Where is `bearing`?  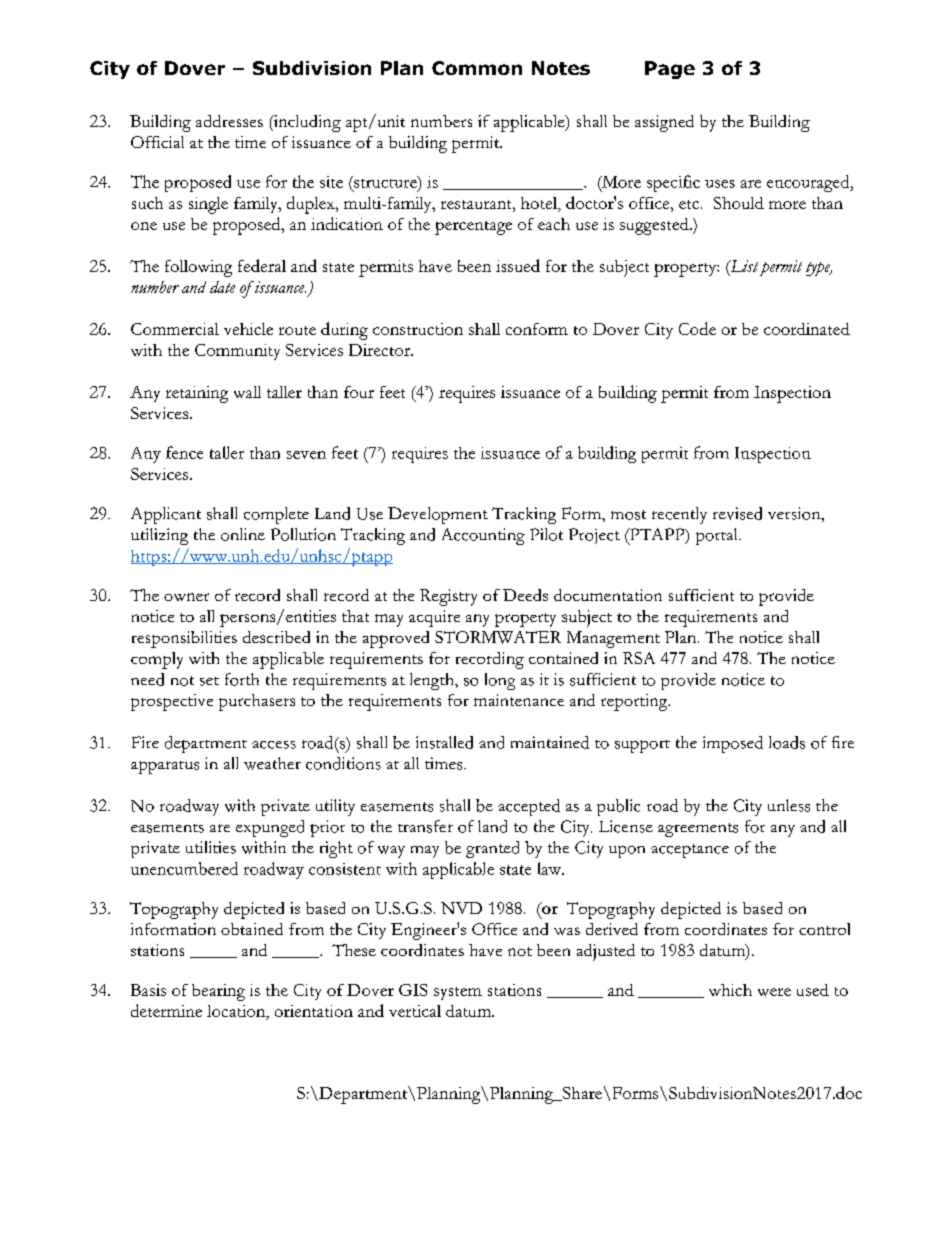 bearing is located at coordinates (218, 992).
